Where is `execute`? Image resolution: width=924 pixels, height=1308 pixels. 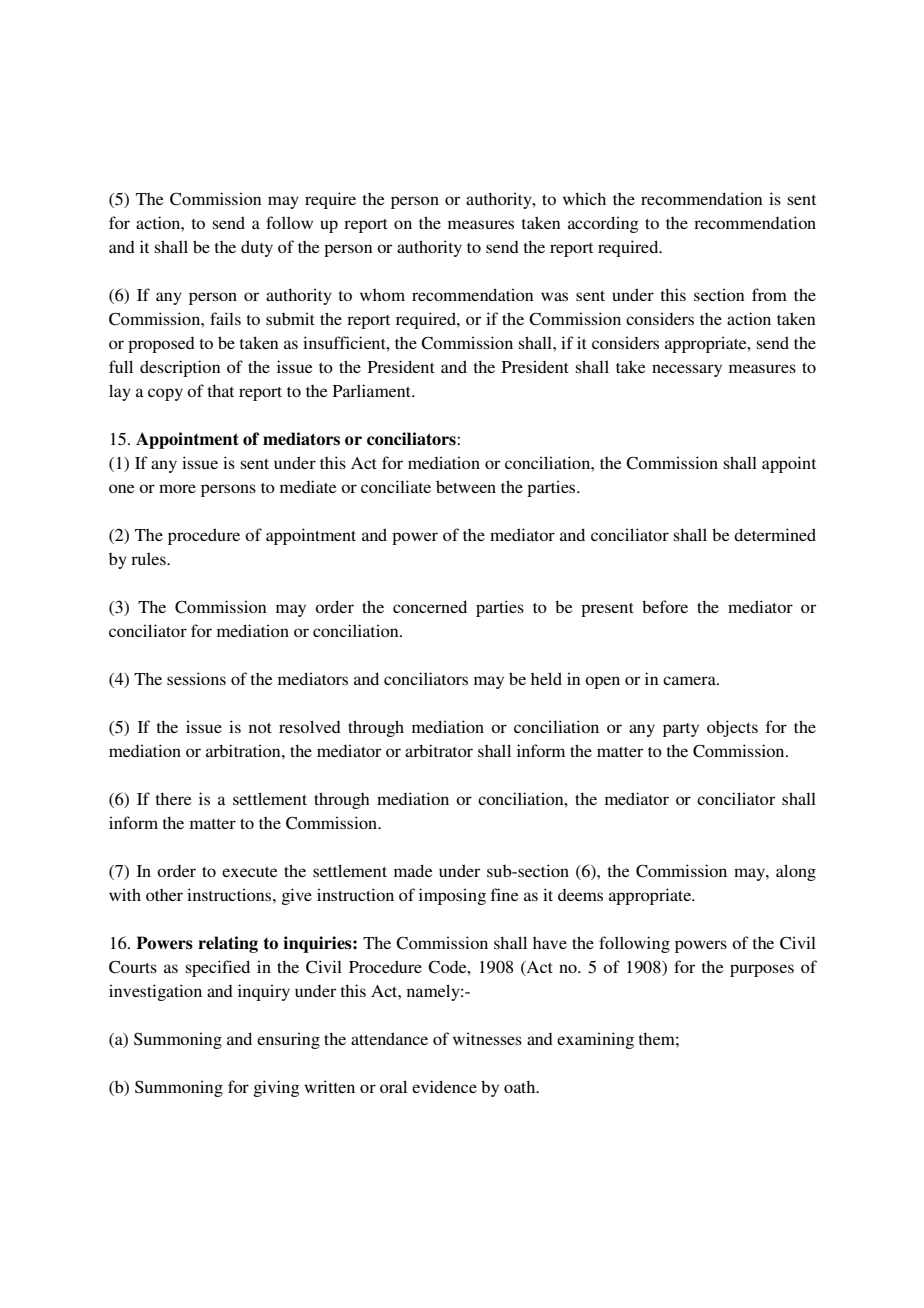 execute is located at coordinates (250, 872).
